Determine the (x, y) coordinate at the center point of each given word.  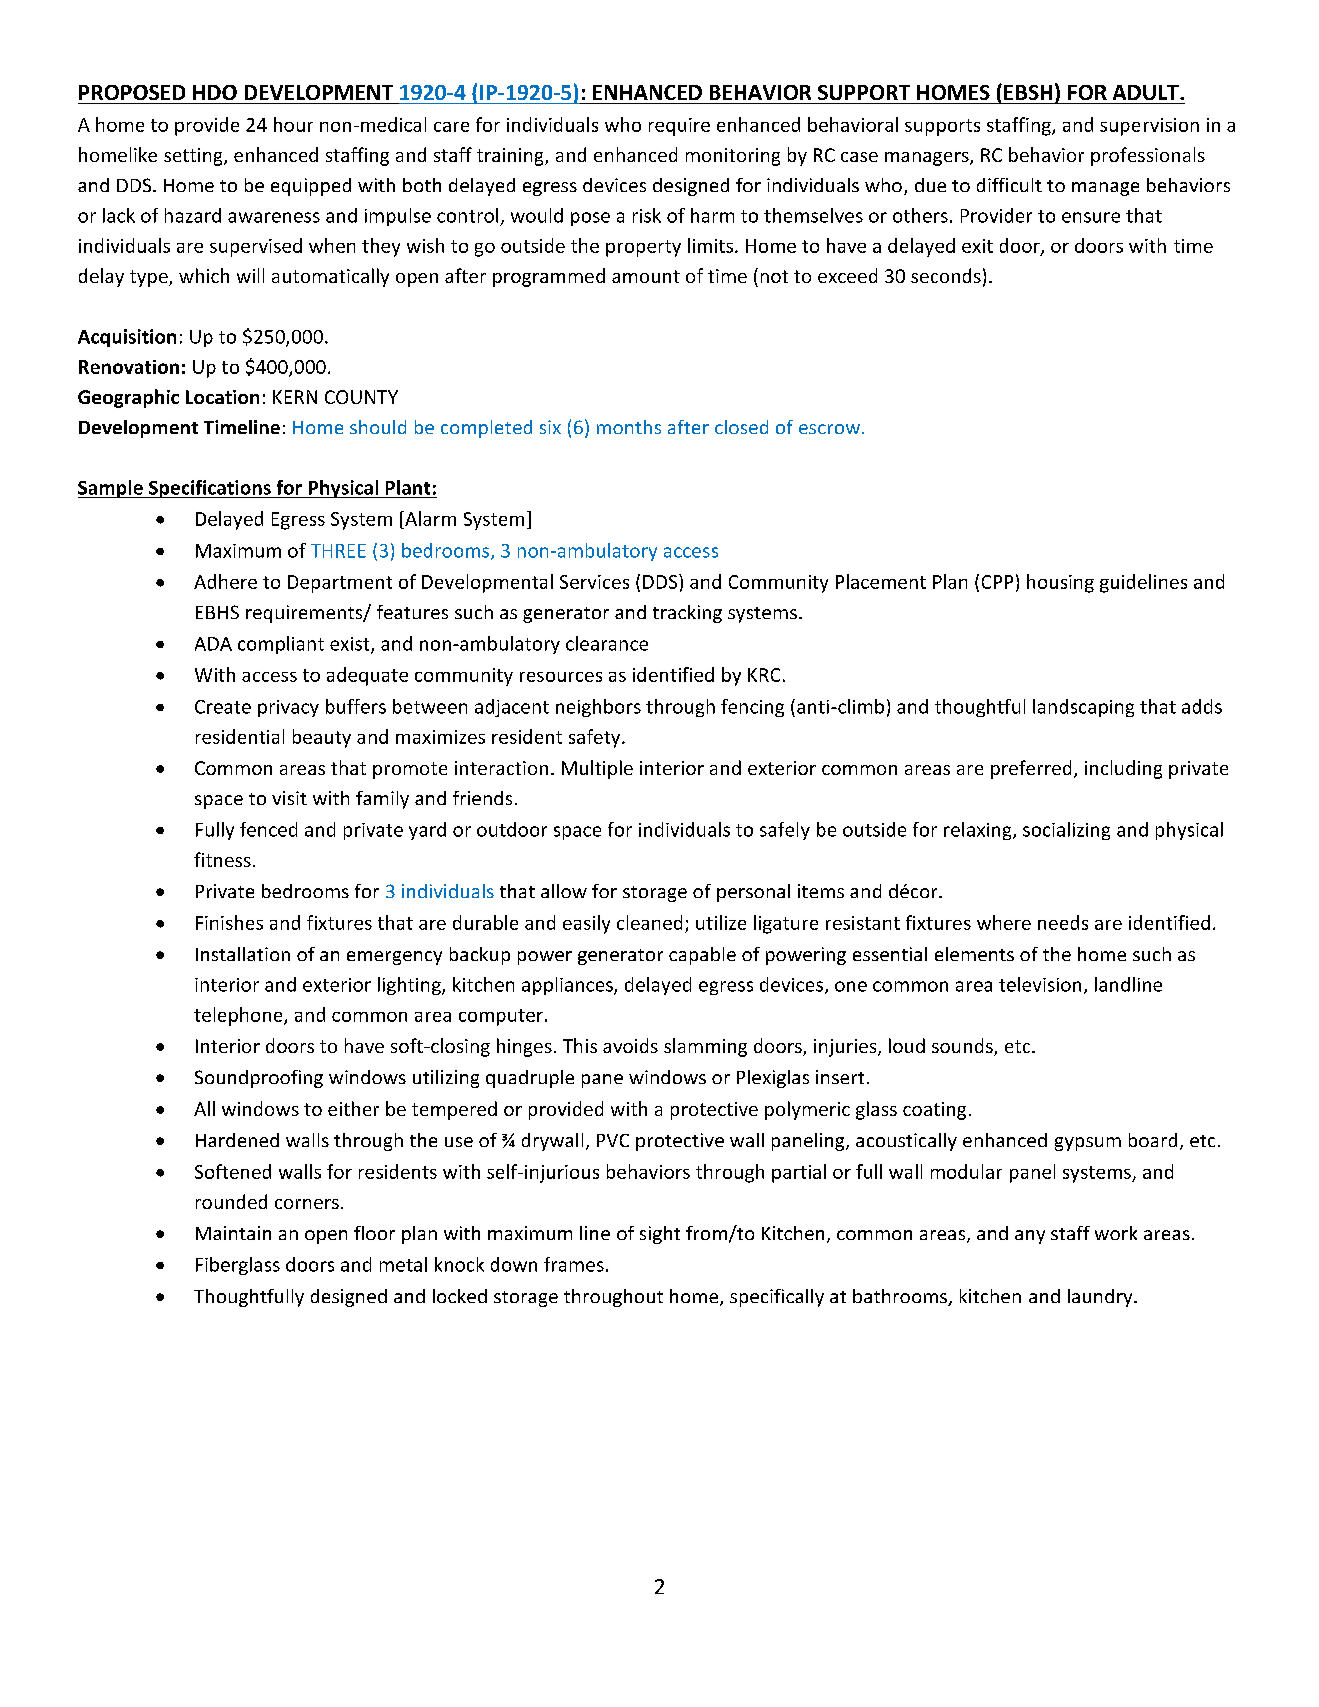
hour (293, 124)
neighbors (598, 708)
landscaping (1083, 708)
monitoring (733, 157)
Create (223, 707)
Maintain (233, 1233)
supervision (1149, 127)
